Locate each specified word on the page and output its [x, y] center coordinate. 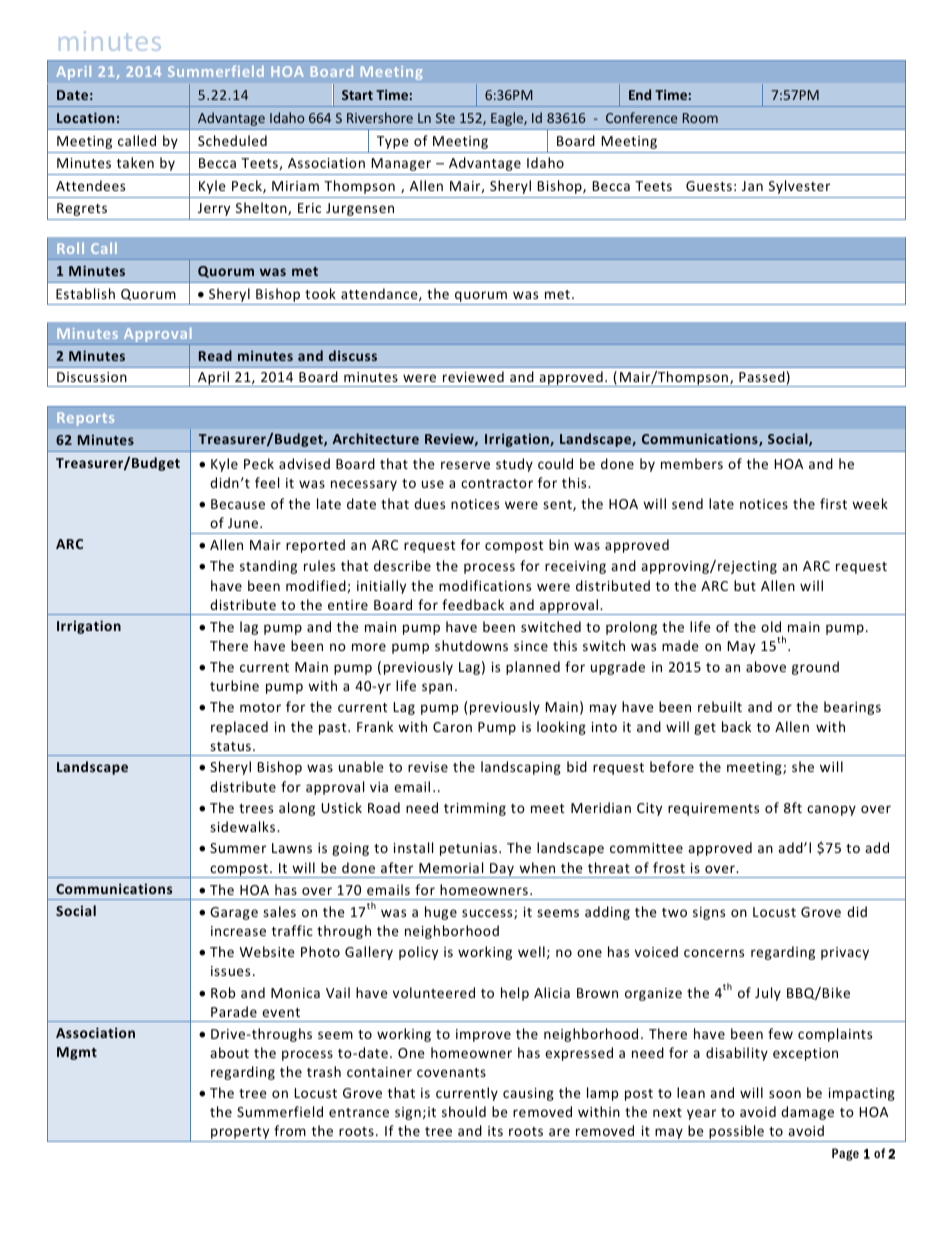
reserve [465, 465]
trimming [475, 809]
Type [393, 142]
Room [700, 118]
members [692, 463]
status [230, 746]
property [240, 1134]
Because [238, 504]
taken [135, 162]
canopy [831, 810]
